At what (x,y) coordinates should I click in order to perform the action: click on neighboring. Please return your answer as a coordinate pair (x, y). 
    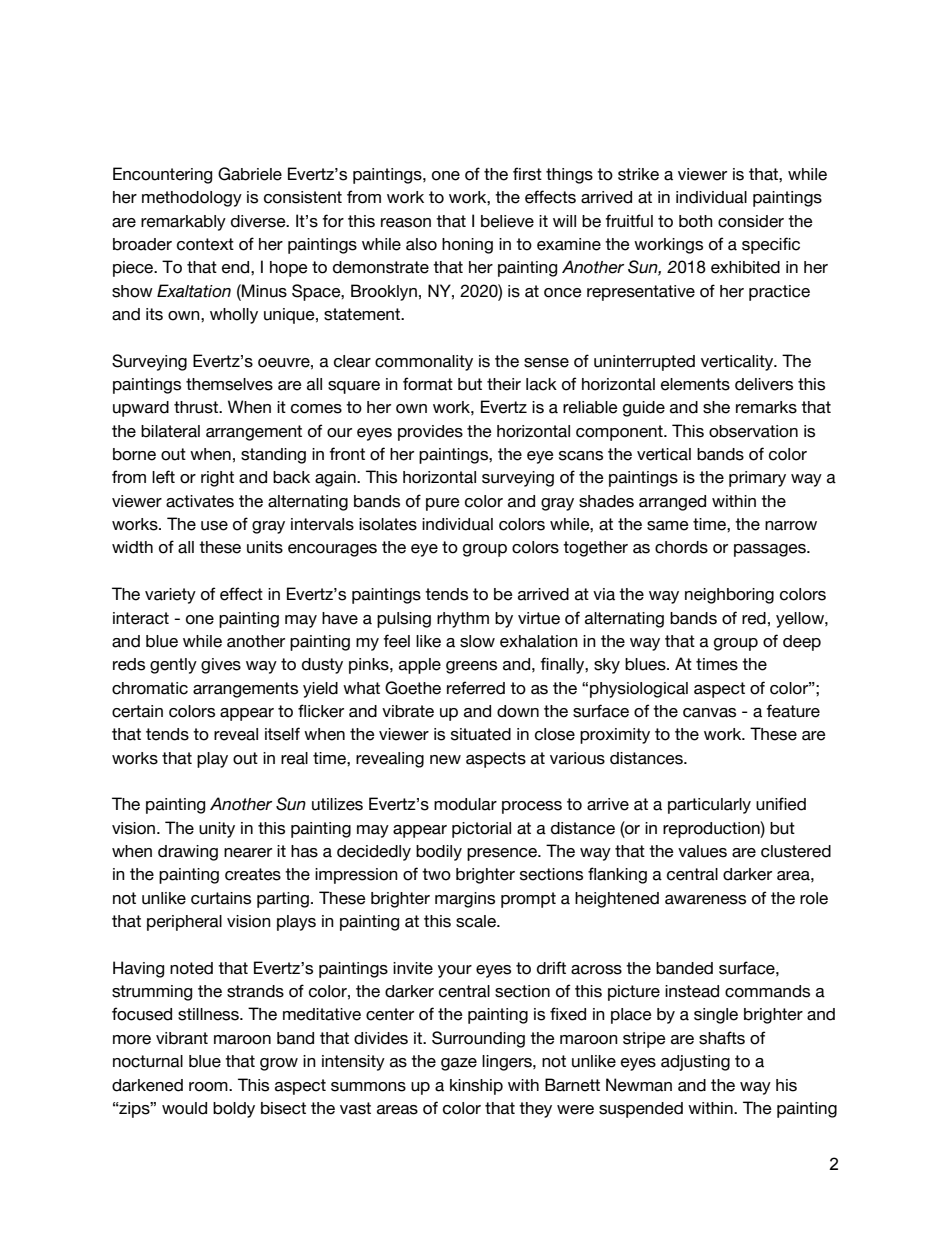
    Looking at the image, I should click on (729, 596).
